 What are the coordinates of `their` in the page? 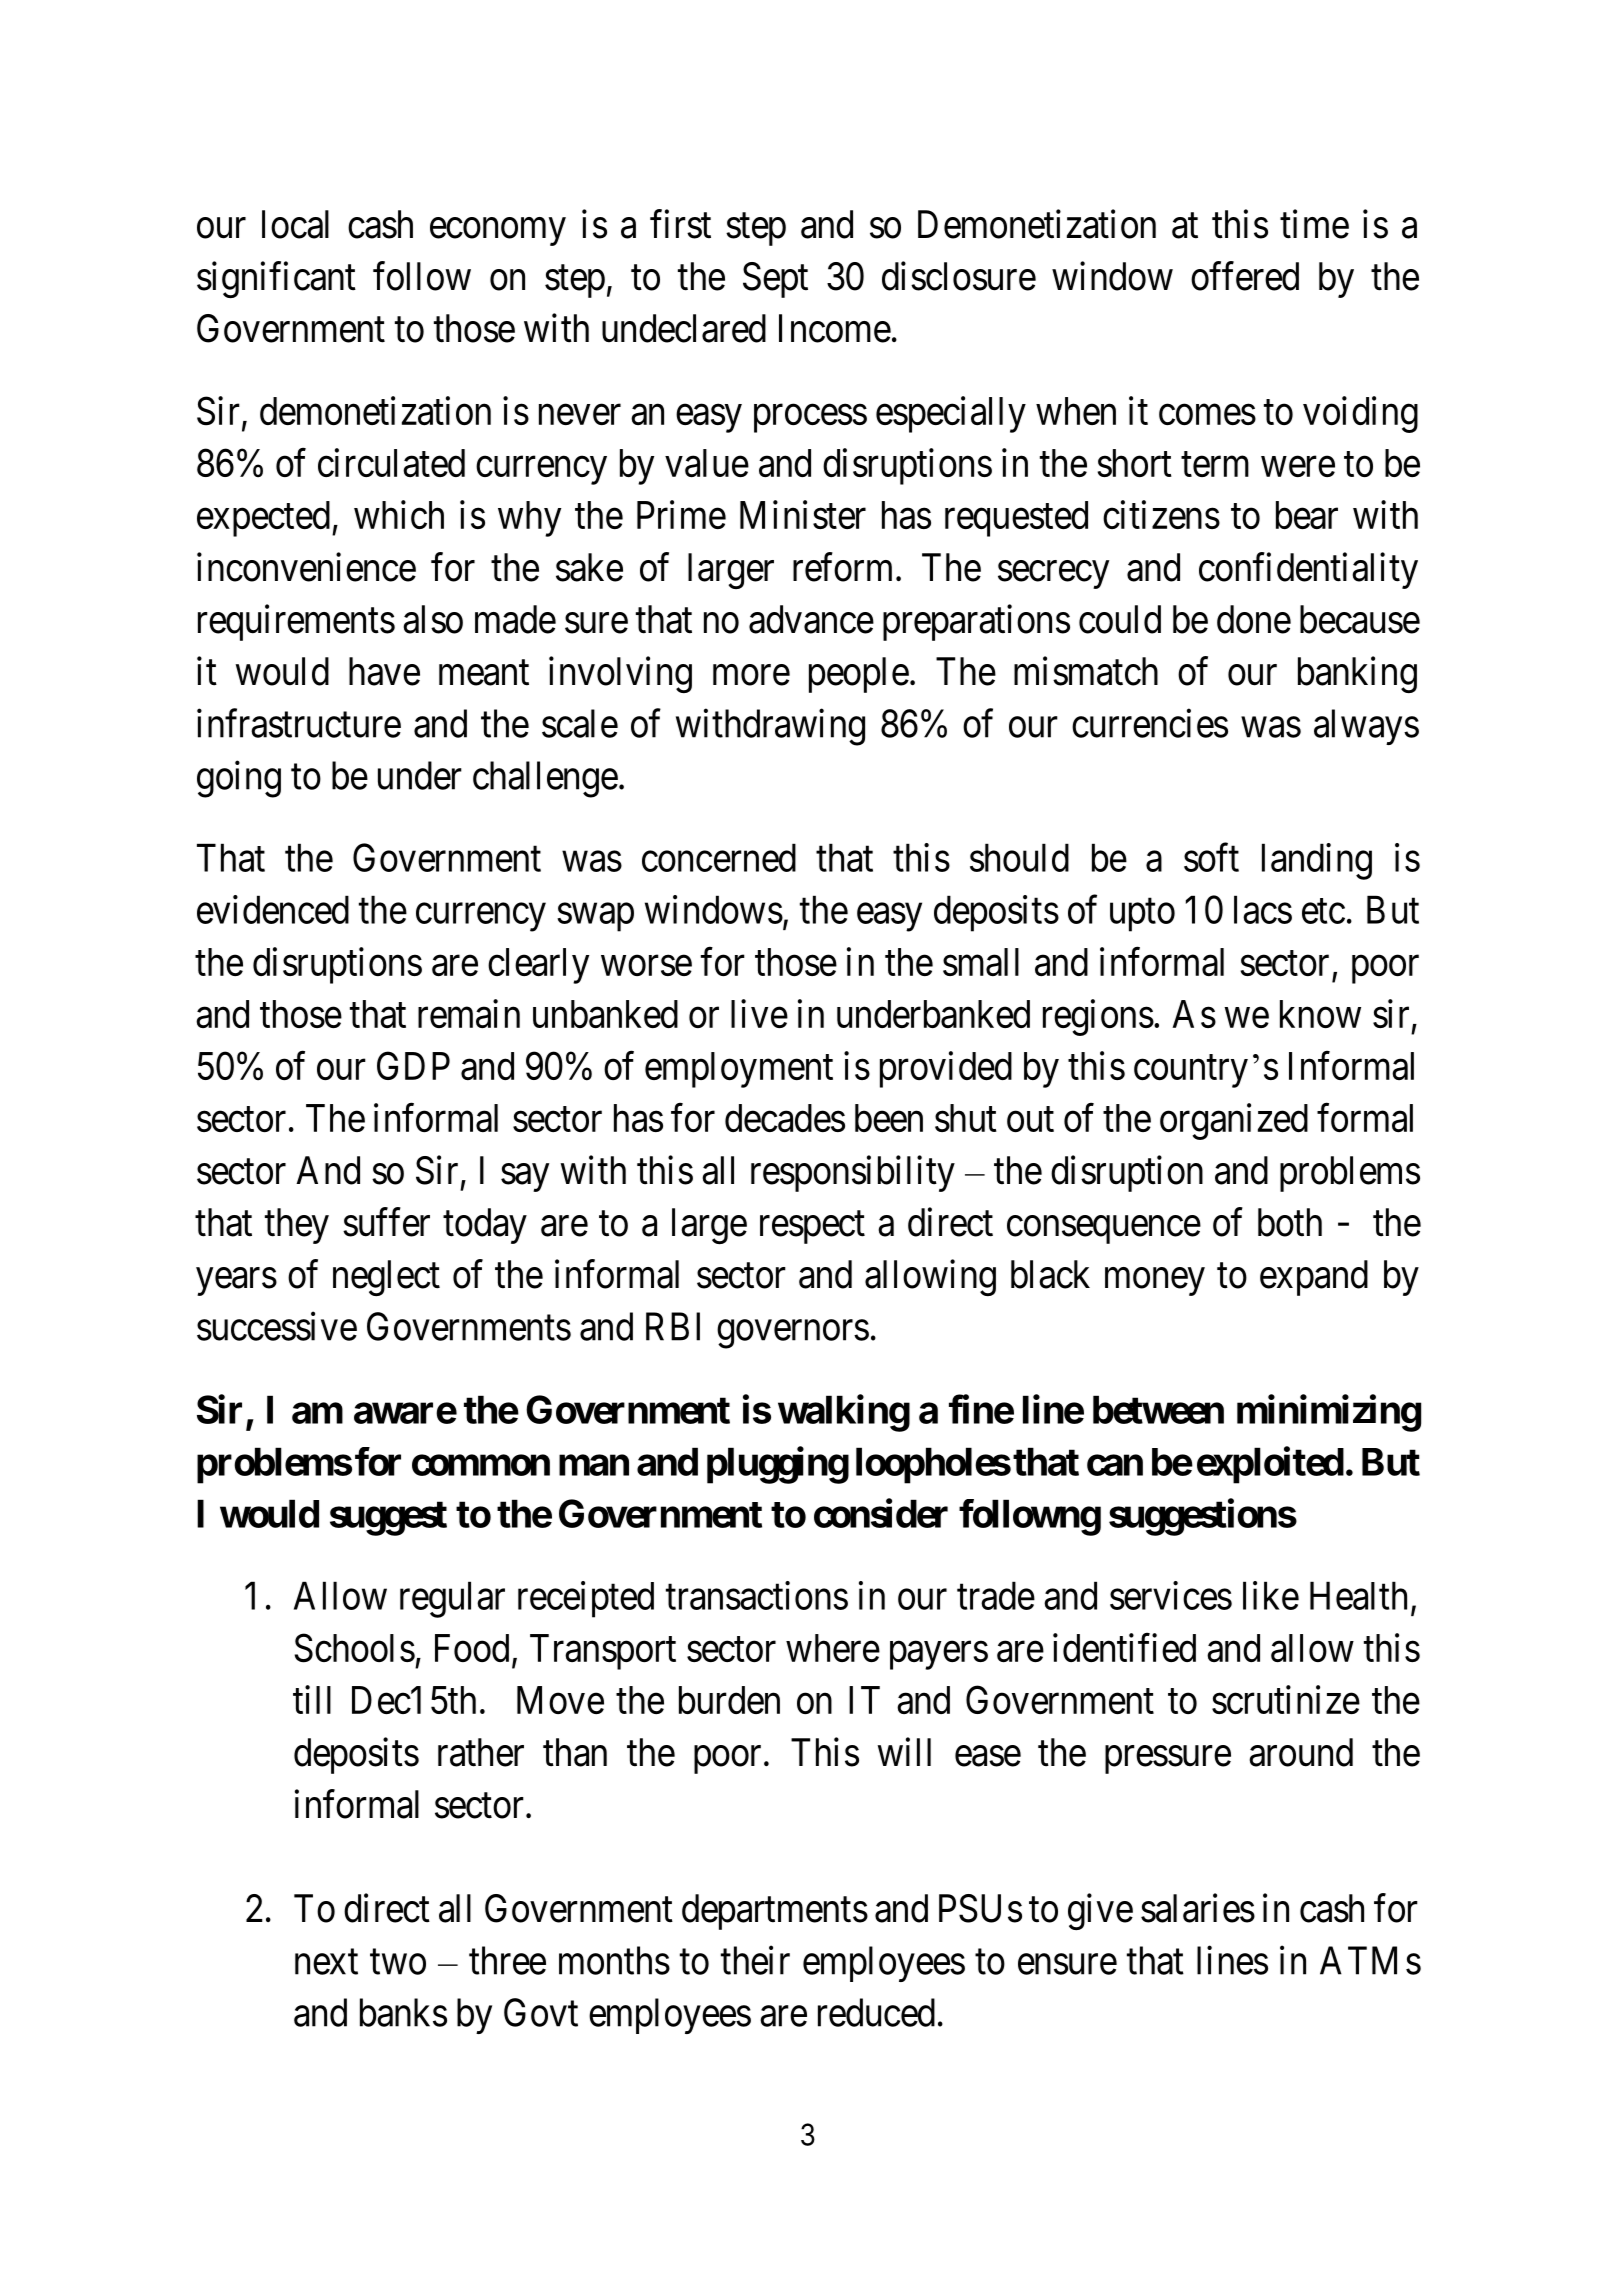 It's located at (755, 1960).
